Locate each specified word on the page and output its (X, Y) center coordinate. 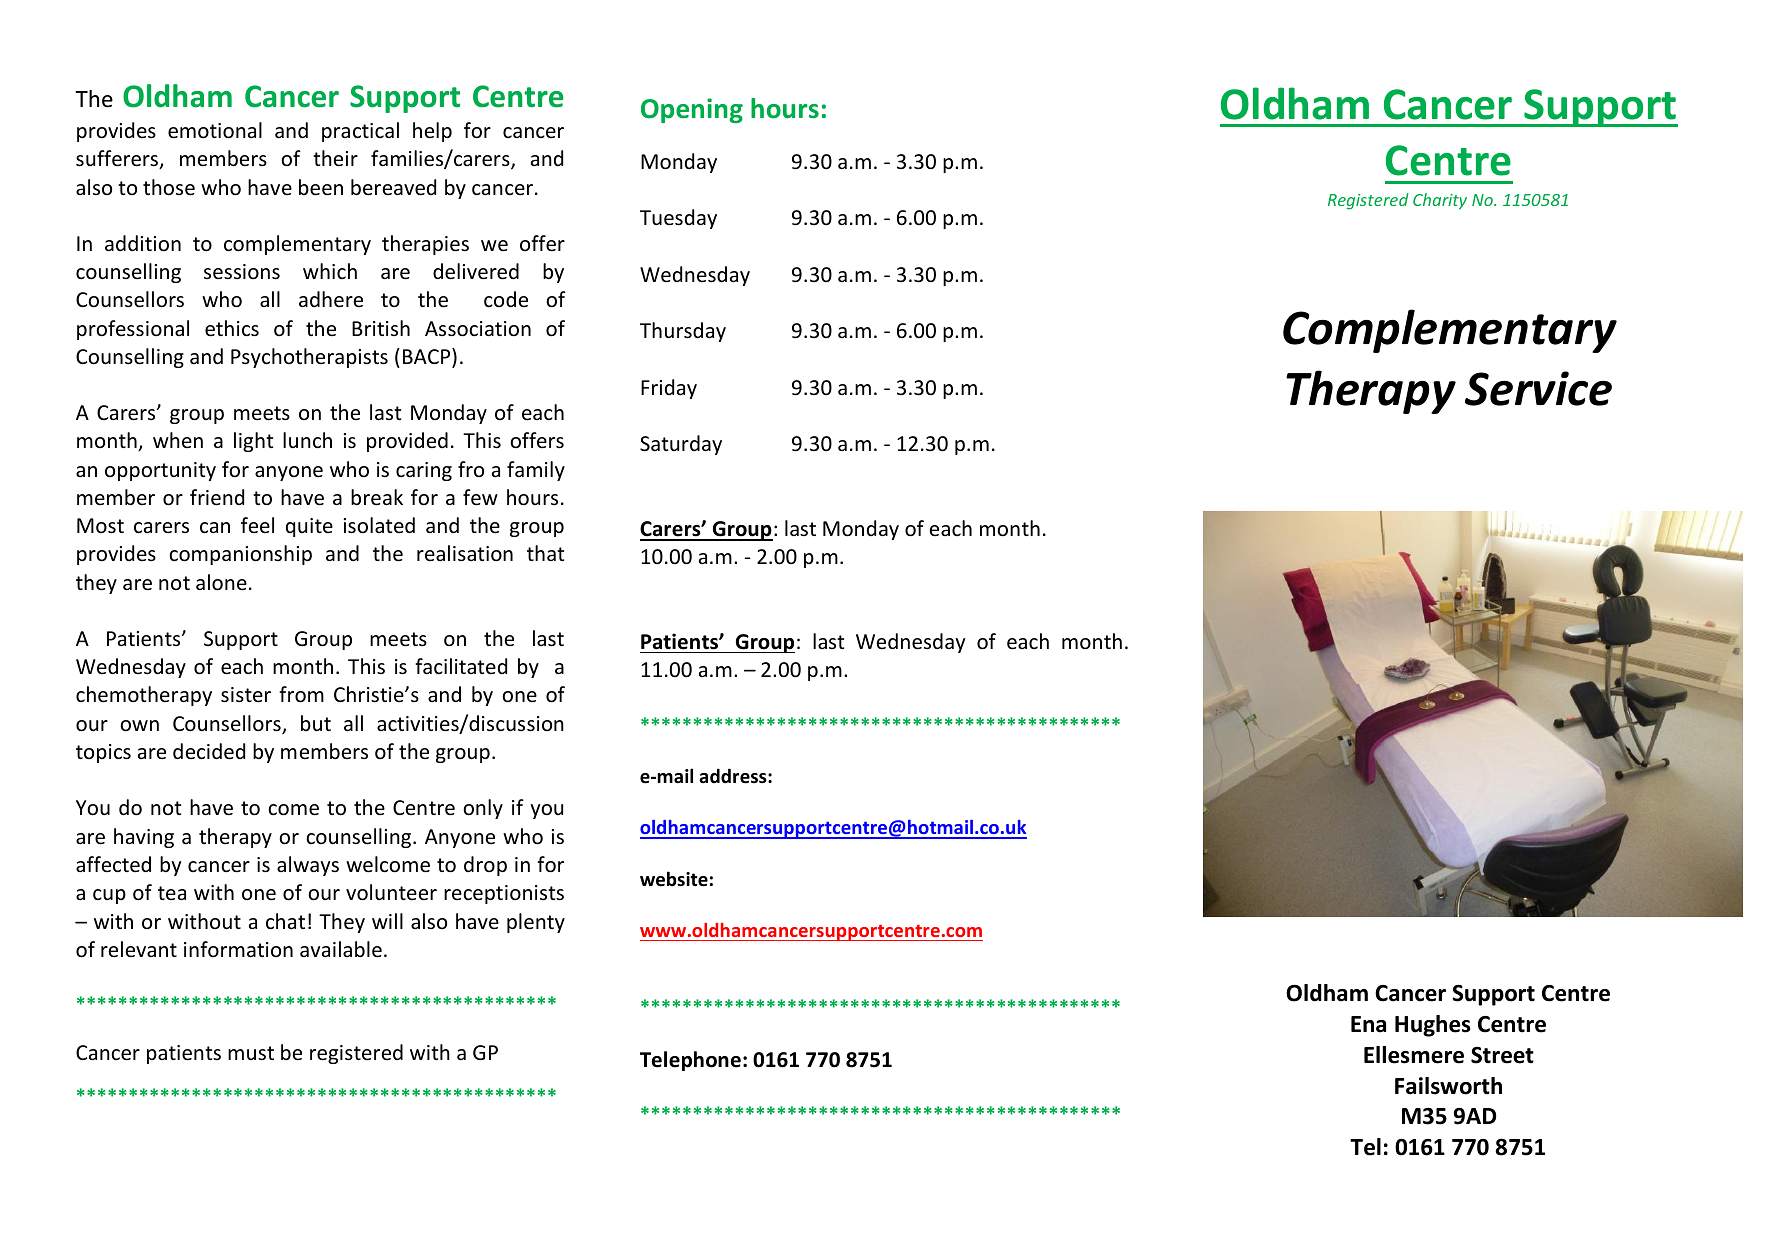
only (483, 809)
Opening (692, 110)
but (316, 723)
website (674, 879)
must (251, 1053)
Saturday (681, 445)
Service (1538, 388)
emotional (215, 130)
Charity (1440, 201)
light (253, 442)
